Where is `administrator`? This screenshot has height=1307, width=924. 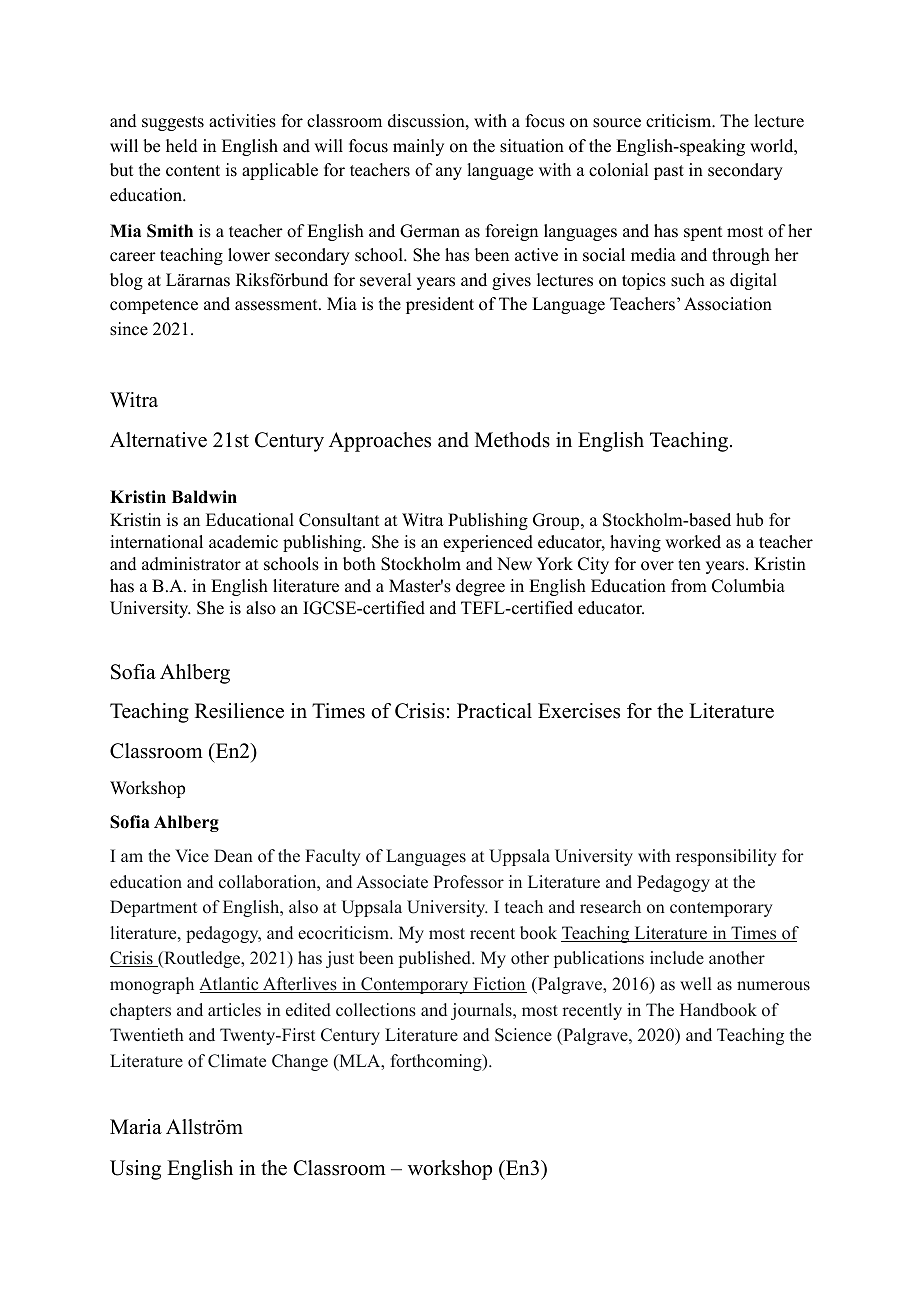 administrator is located at coordinates (191, 564).
